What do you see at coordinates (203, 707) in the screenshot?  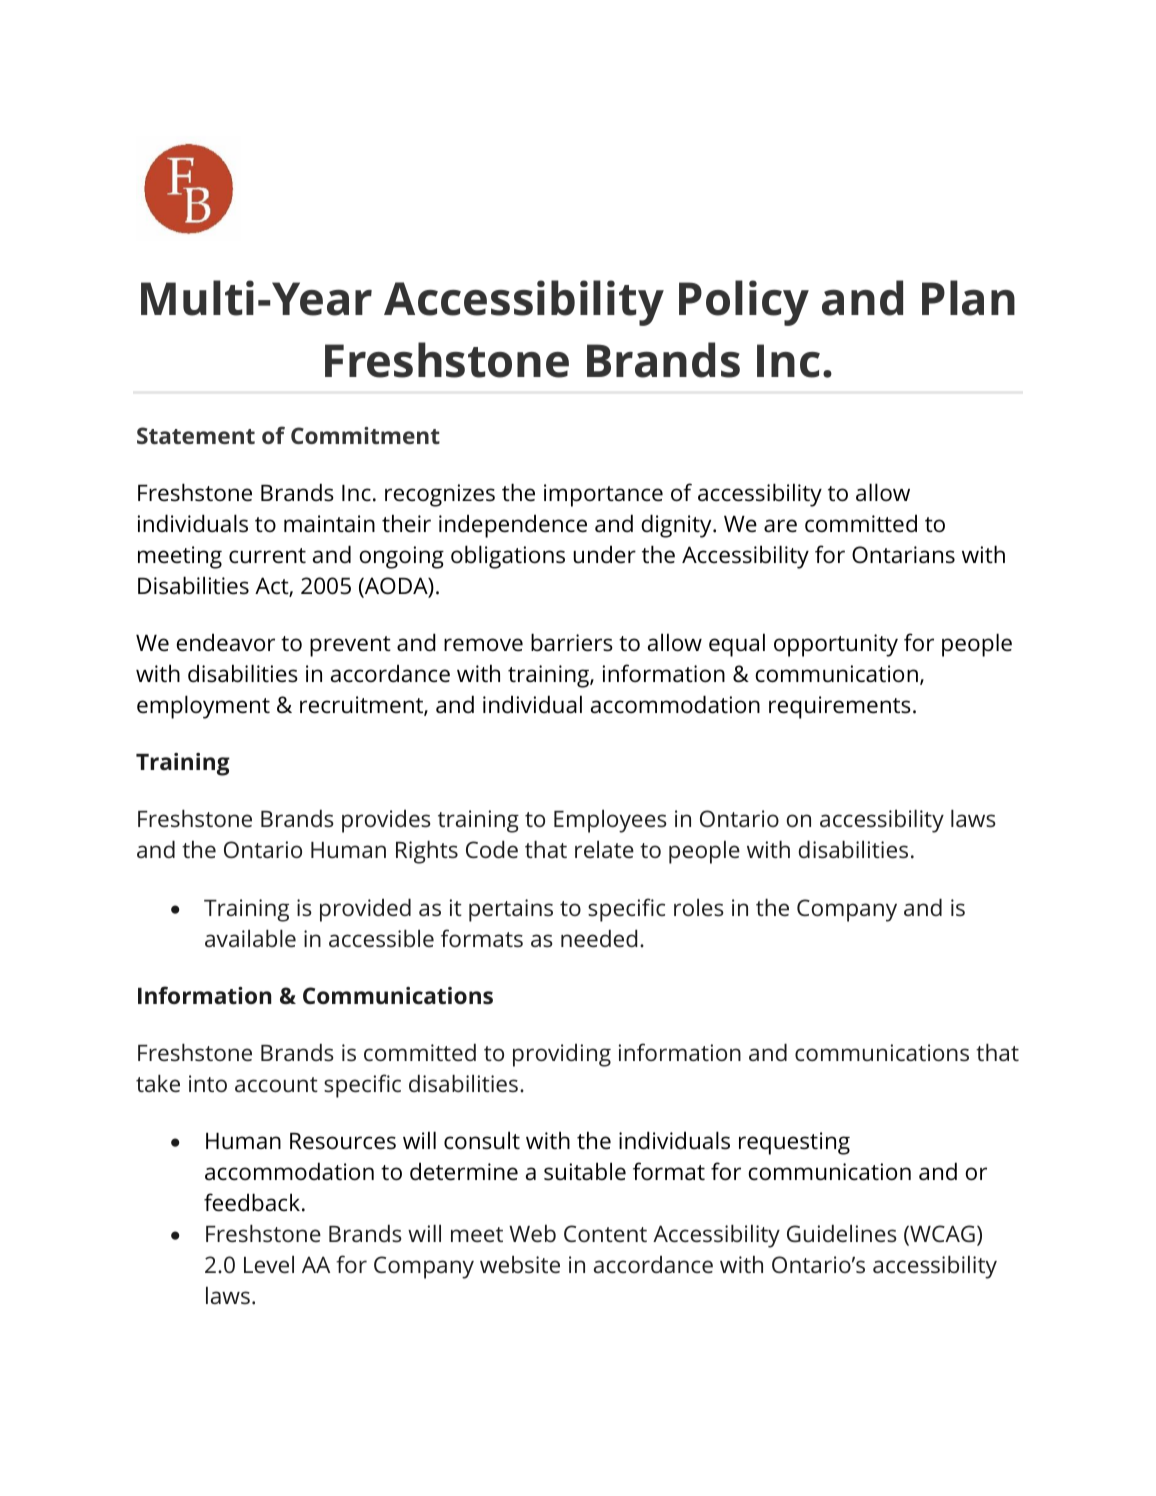 I see `employment` at bounding box center [203, 707].
